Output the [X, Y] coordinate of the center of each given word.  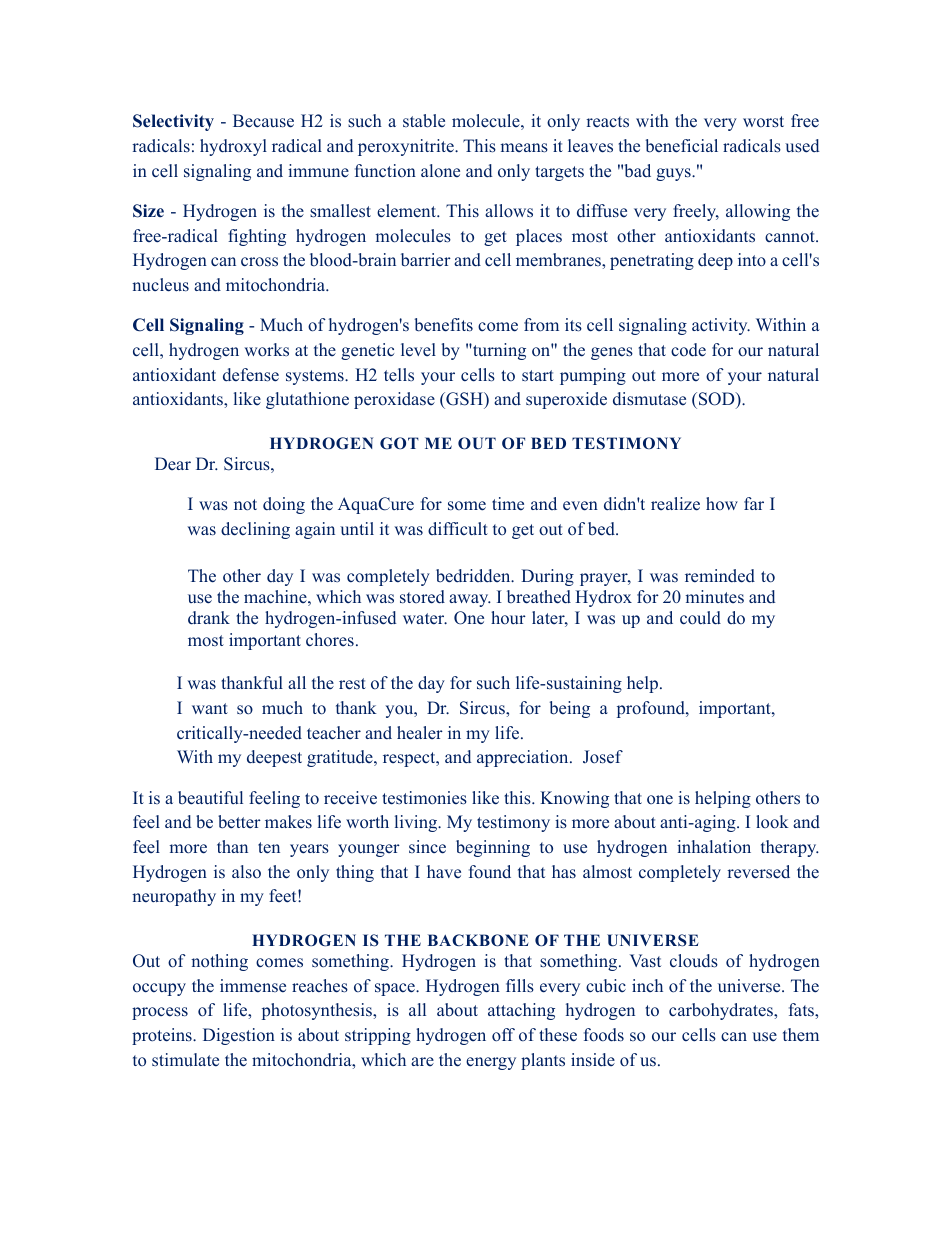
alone [440, 171]
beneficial [682, 146]
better [239, 822]
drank [209, 618]
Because [263, 121]
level [418, 350]
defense [251, 375]
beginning [493, 848]
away [470, 600]
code [688, 350]
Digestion [239, 1036]
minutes [715, 596]
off [503, 1035]
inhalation [714, 847]
